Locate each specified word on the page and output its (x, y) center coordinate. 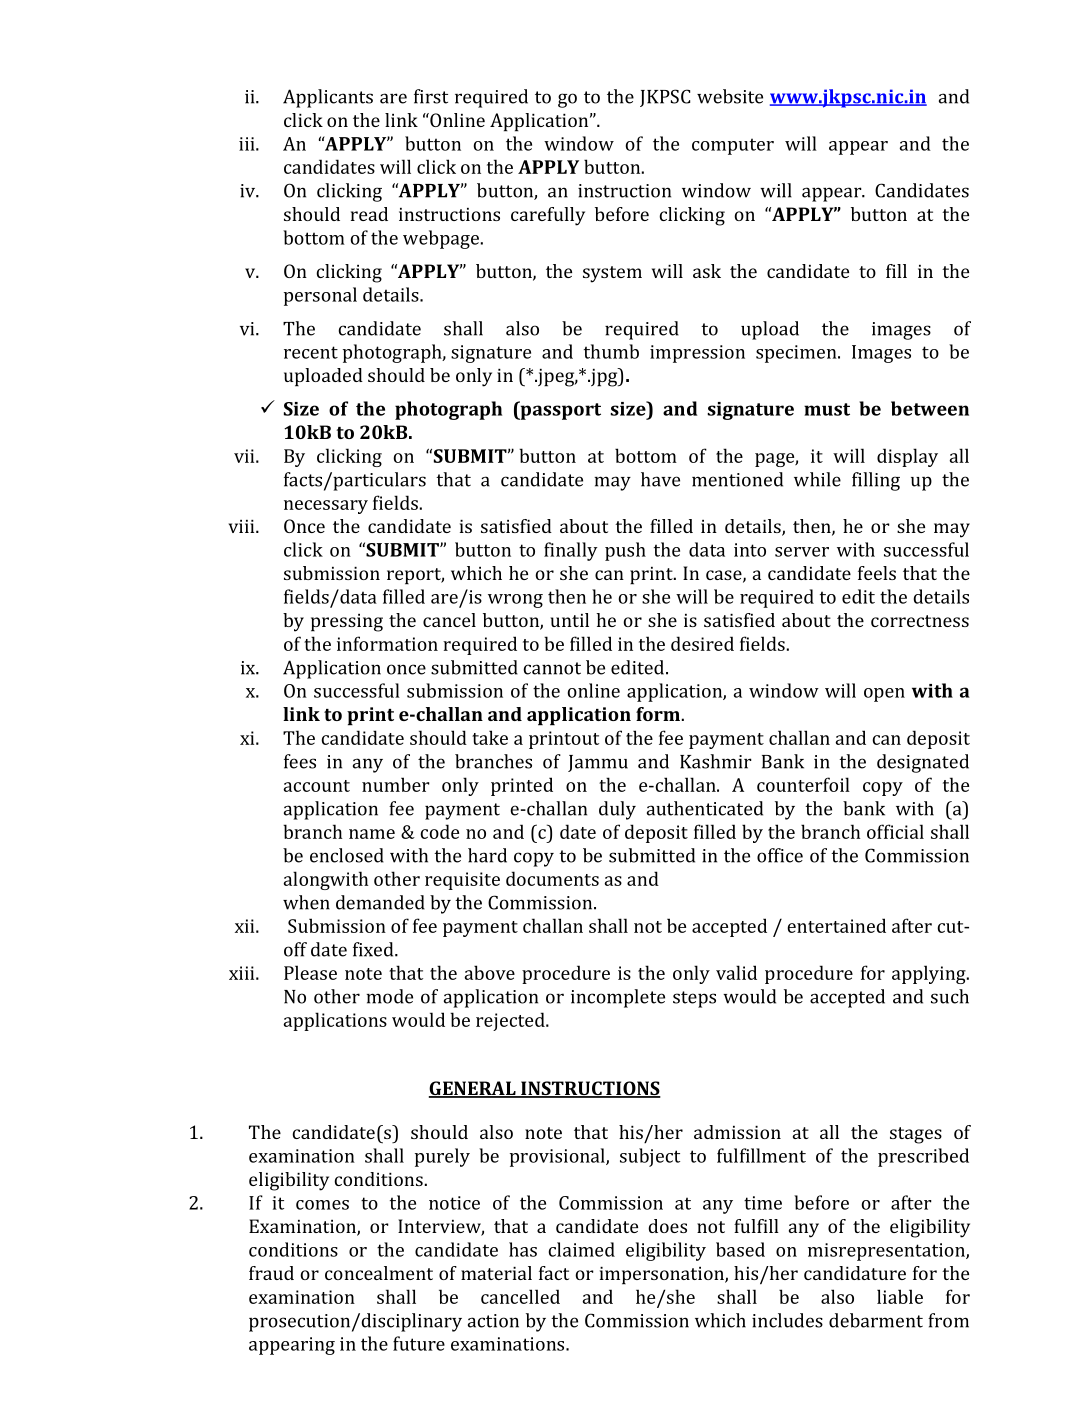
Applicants (328, 98)
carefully (548, 216)
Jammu (598, 763)
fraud (271, 1273)
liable (900, 1296)
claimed (582, 1249)
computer (733, 146)
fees (300, 761)
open (884, 695)
